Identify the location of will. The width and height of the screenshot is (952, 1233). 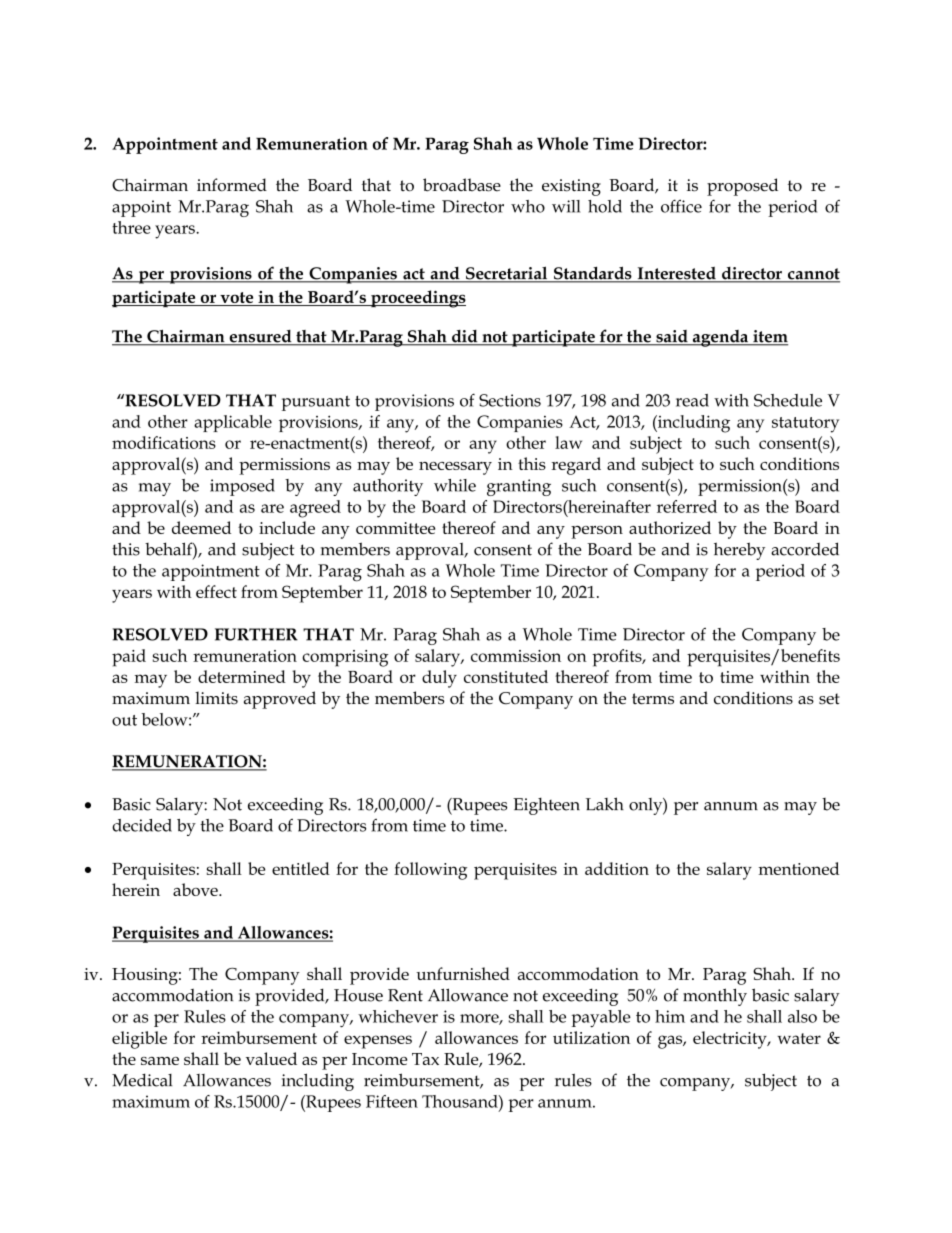
(566, 206).
